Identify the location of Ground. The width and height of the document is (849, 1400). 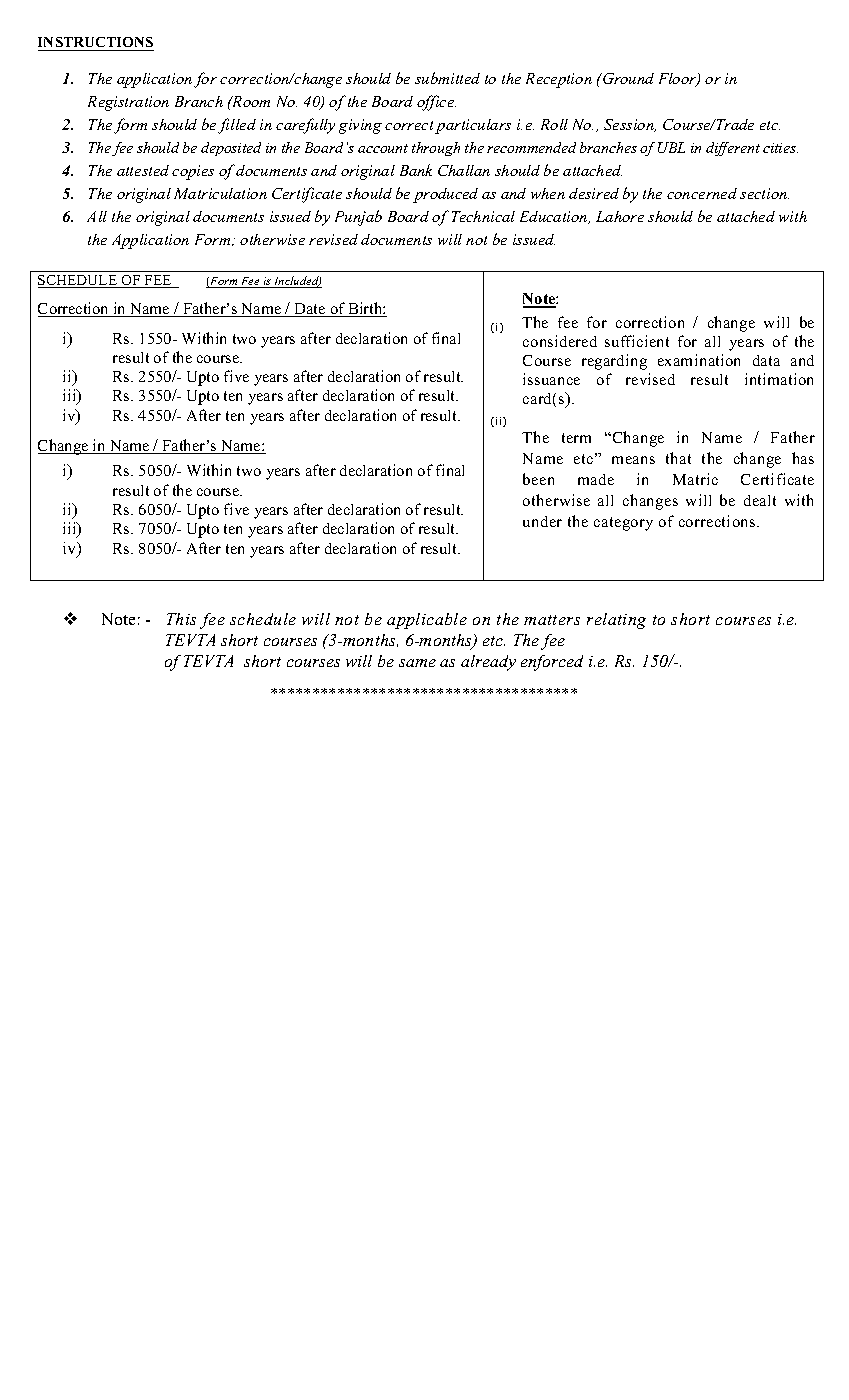
(627, 78).
